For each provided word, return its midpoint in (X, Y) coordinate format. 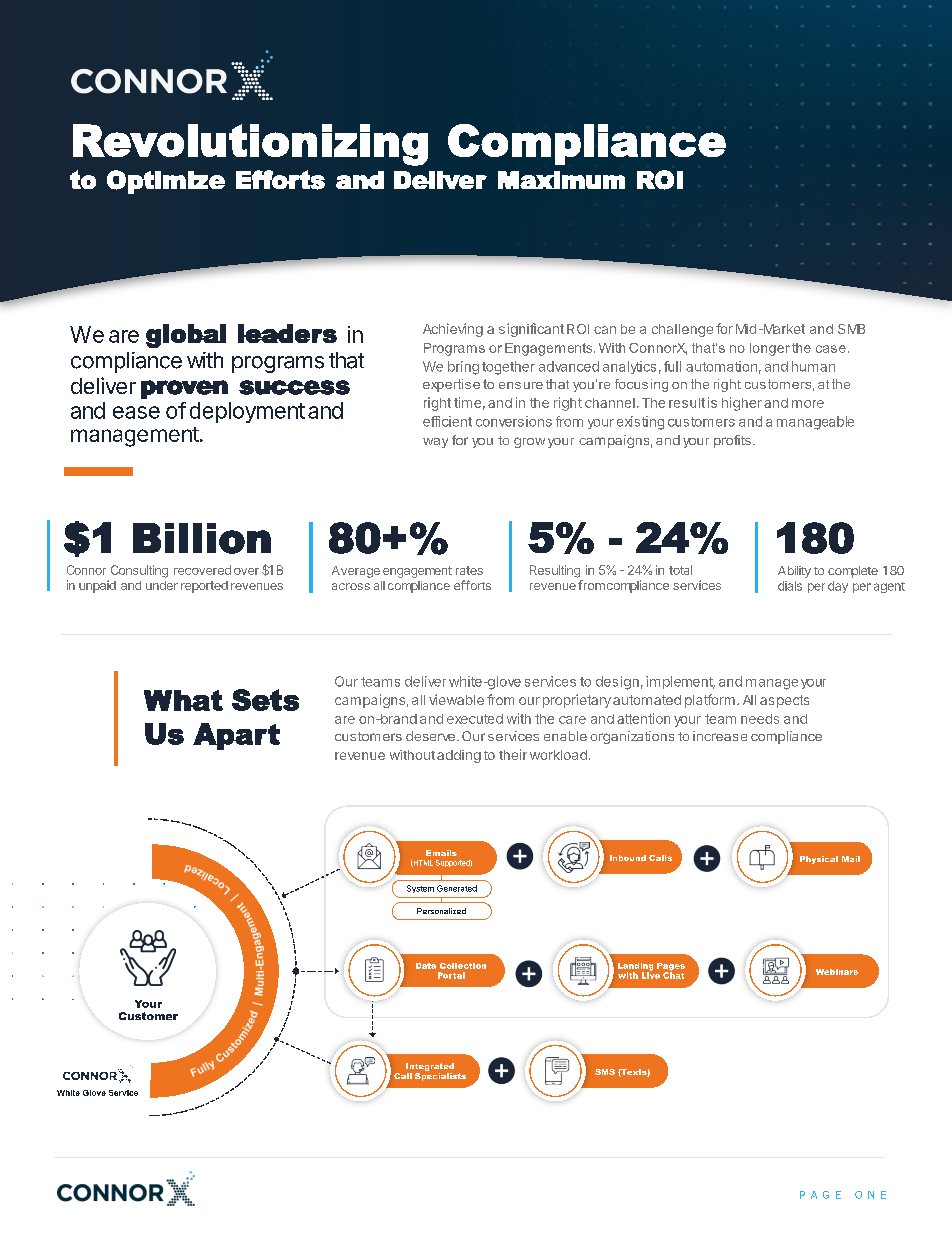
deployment (247, 412)
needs (760, 719)
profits (732, 441)
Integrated (430, 1068)
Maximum (561, 180)
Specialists (440, 1077)
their (513, 754)
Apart (236, 736)
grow (529, 442)
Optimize (166, 182)
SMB (851, 329)
